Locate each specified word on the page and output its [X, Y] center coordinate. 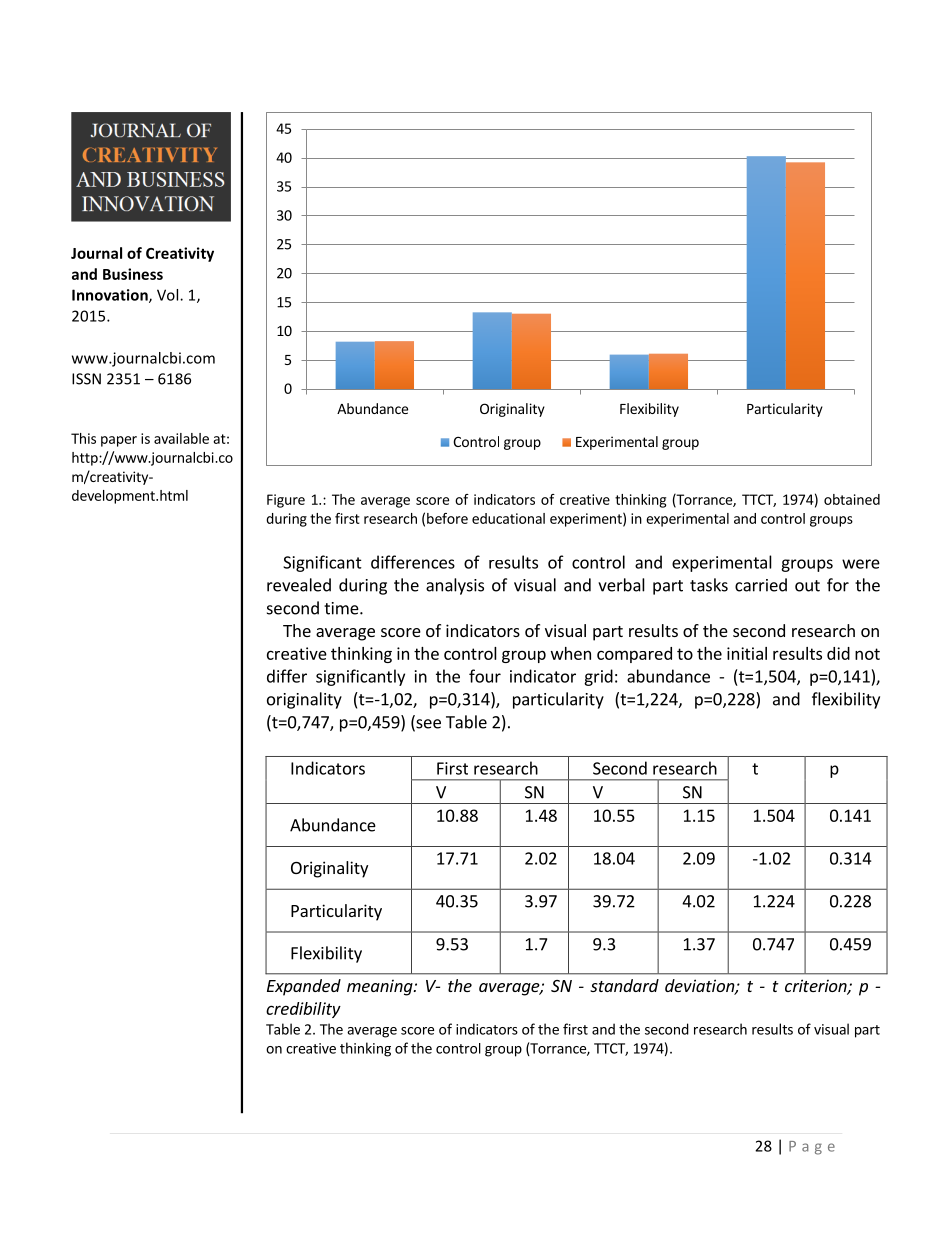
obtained [852, 499]
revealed [299, 585]
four [485, 676]
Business [133, 274]
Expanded [304, 987]
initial [747, 653]
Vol [169, 295]
